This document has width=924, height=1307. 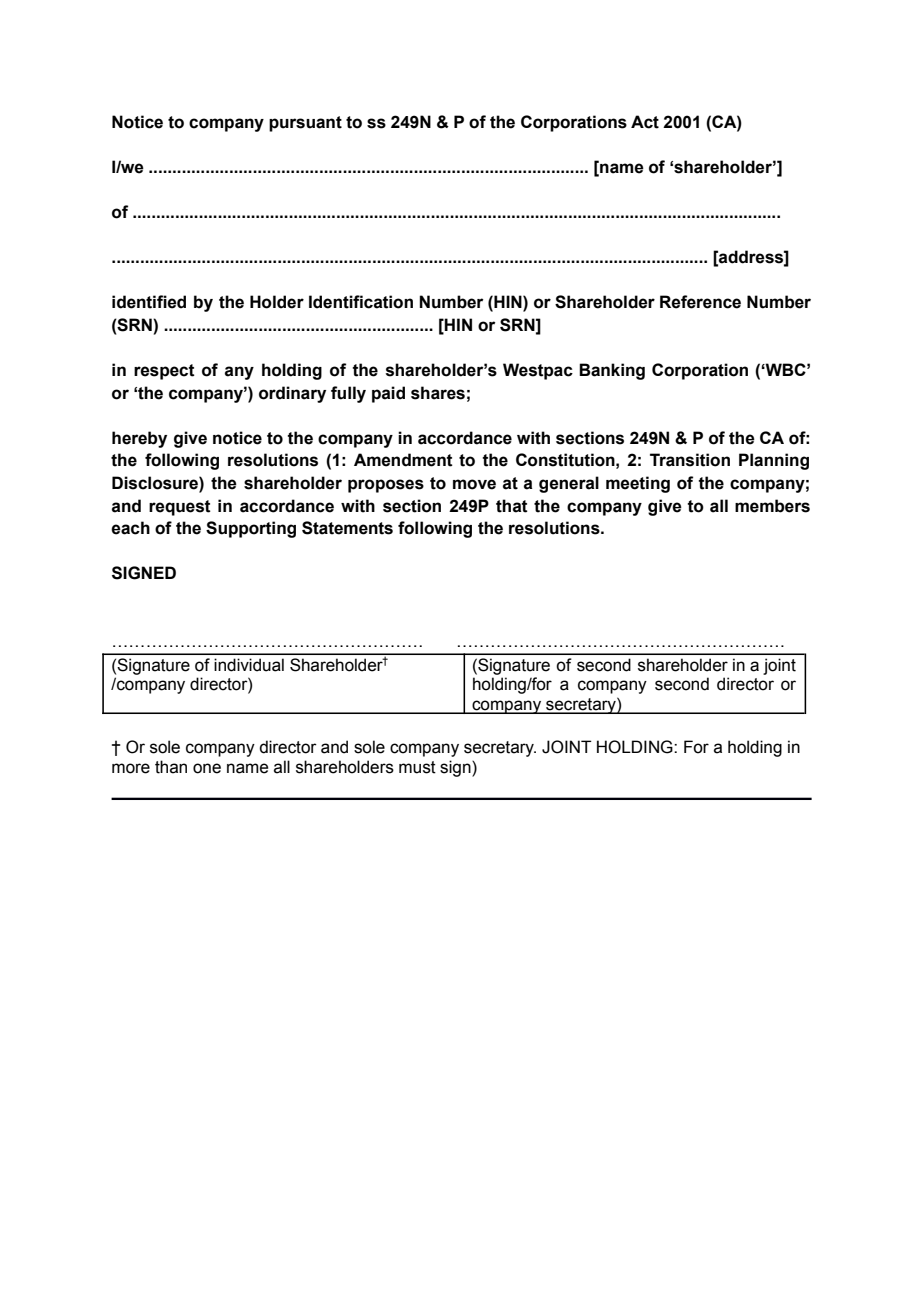 I want to click on Reference, so click(x=700, y=302).
